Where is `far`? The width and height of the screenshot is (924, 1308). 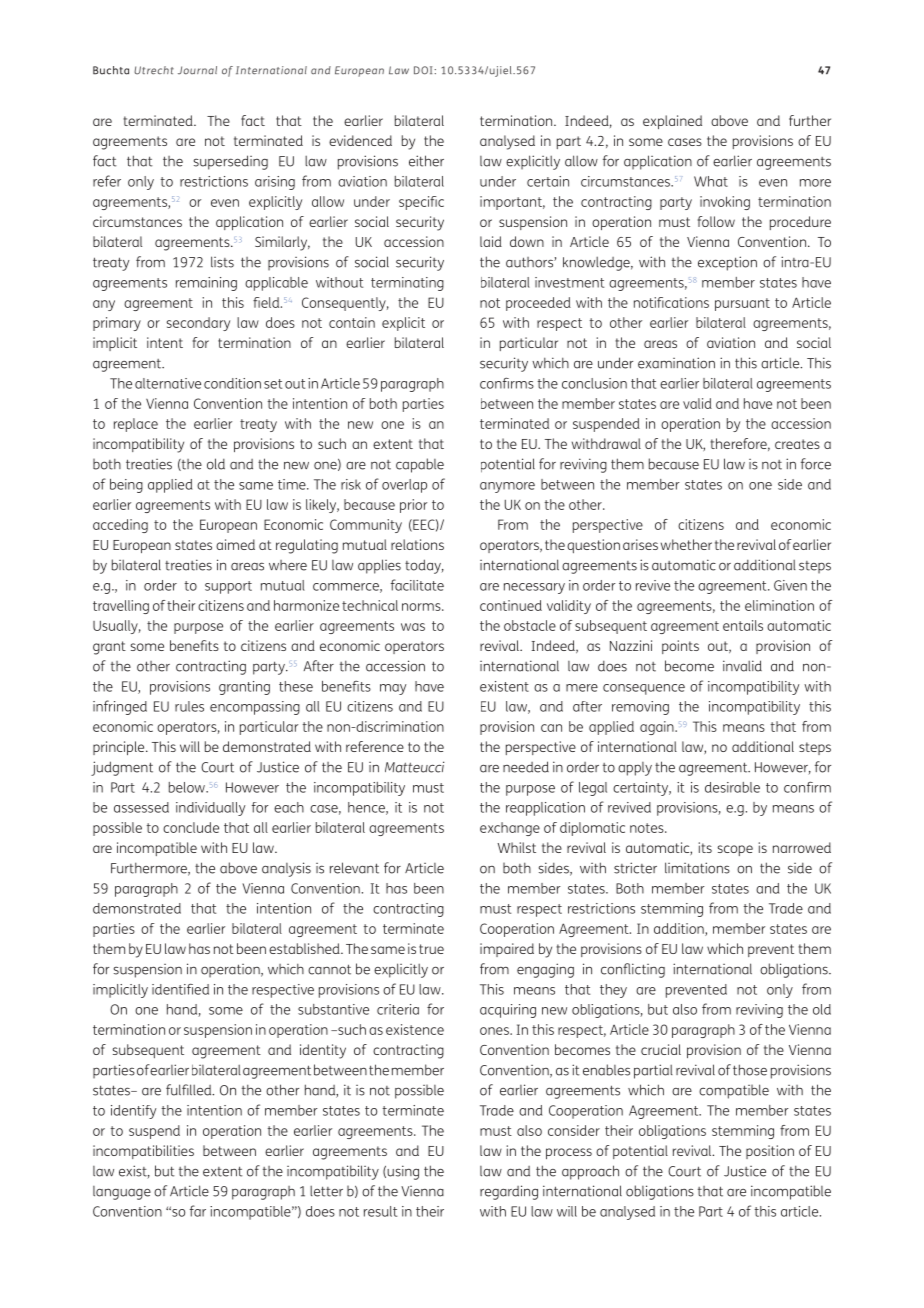 far is located at coordinates (198, 1211).
